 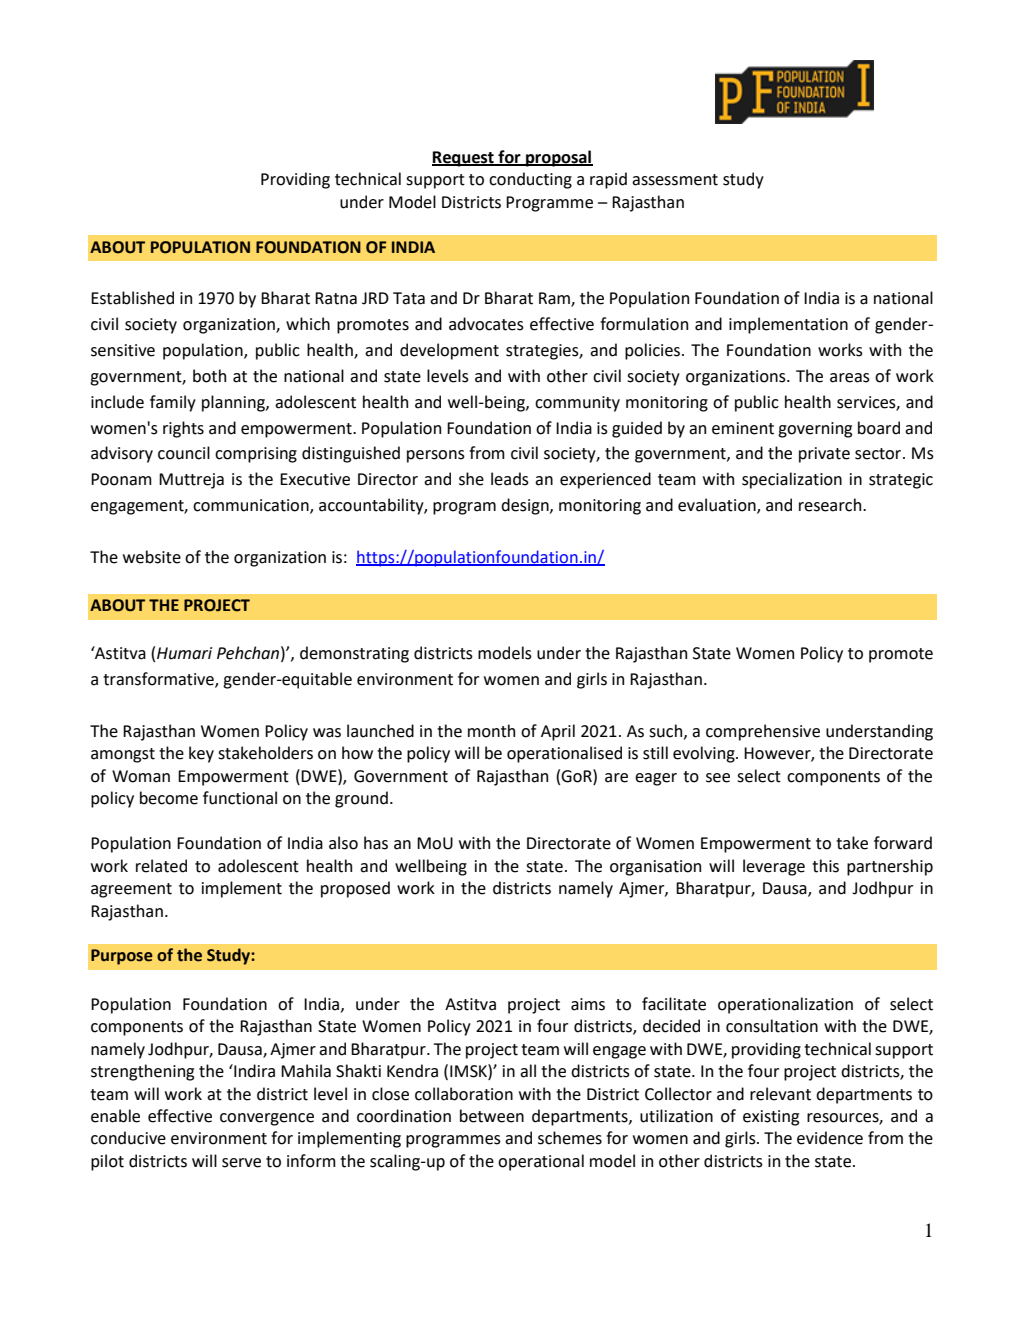 I want to click on conducting, so click(x=530, y=180).
